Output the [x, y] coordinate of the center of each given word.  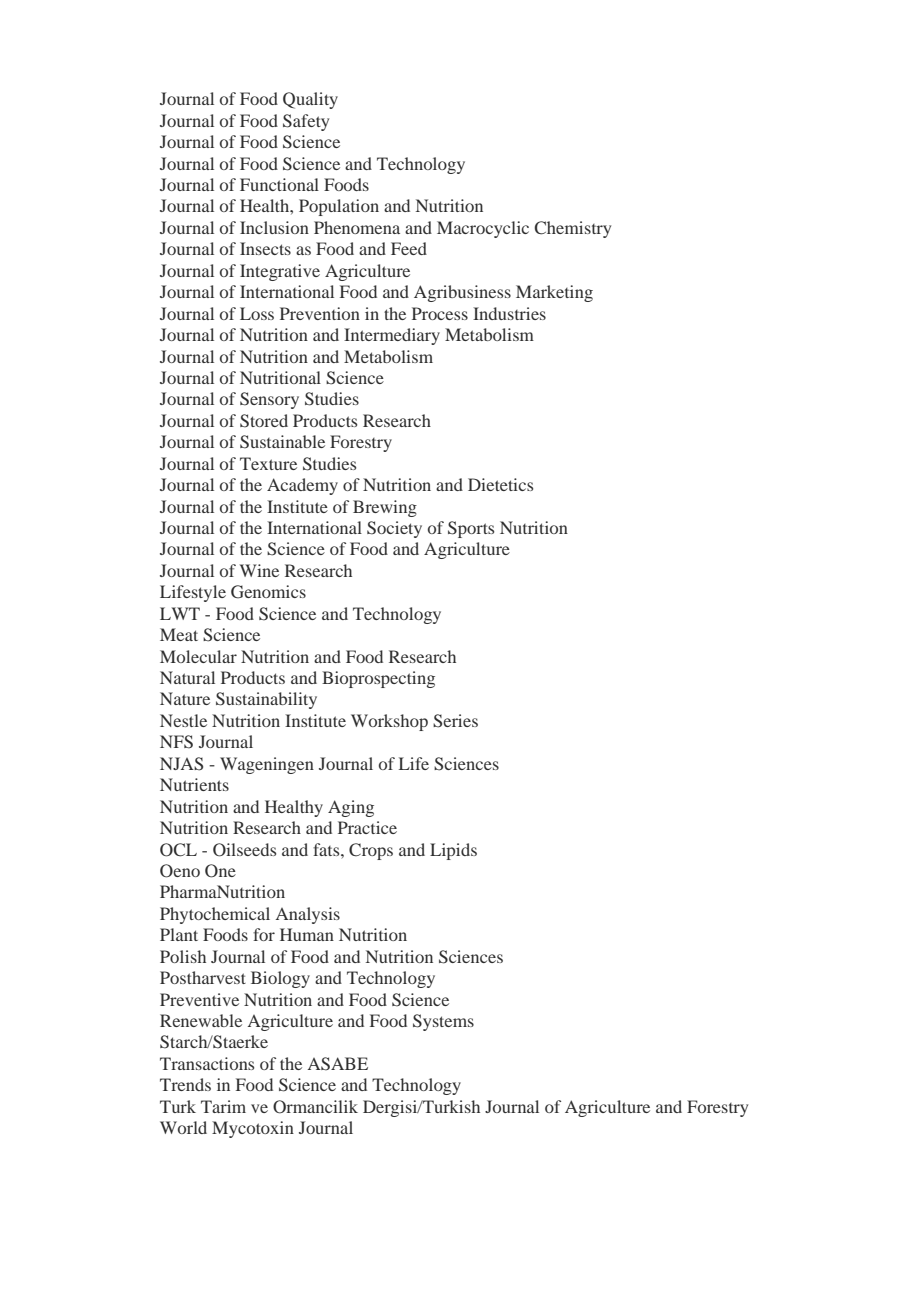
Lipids [453, 851]
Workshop [389, 722]
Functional [279, 184]
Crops [371, 851]
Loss [257, 313]
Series [455, 721]
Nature [185, 698]
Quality [310, 100]
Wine [259, 570]
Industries [509, 313]
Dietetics [500, 484]
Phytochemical [215, 915]
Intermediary [392, 336]
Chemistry [573, 229]
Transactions [207, 1063]
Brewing [385, 508]
